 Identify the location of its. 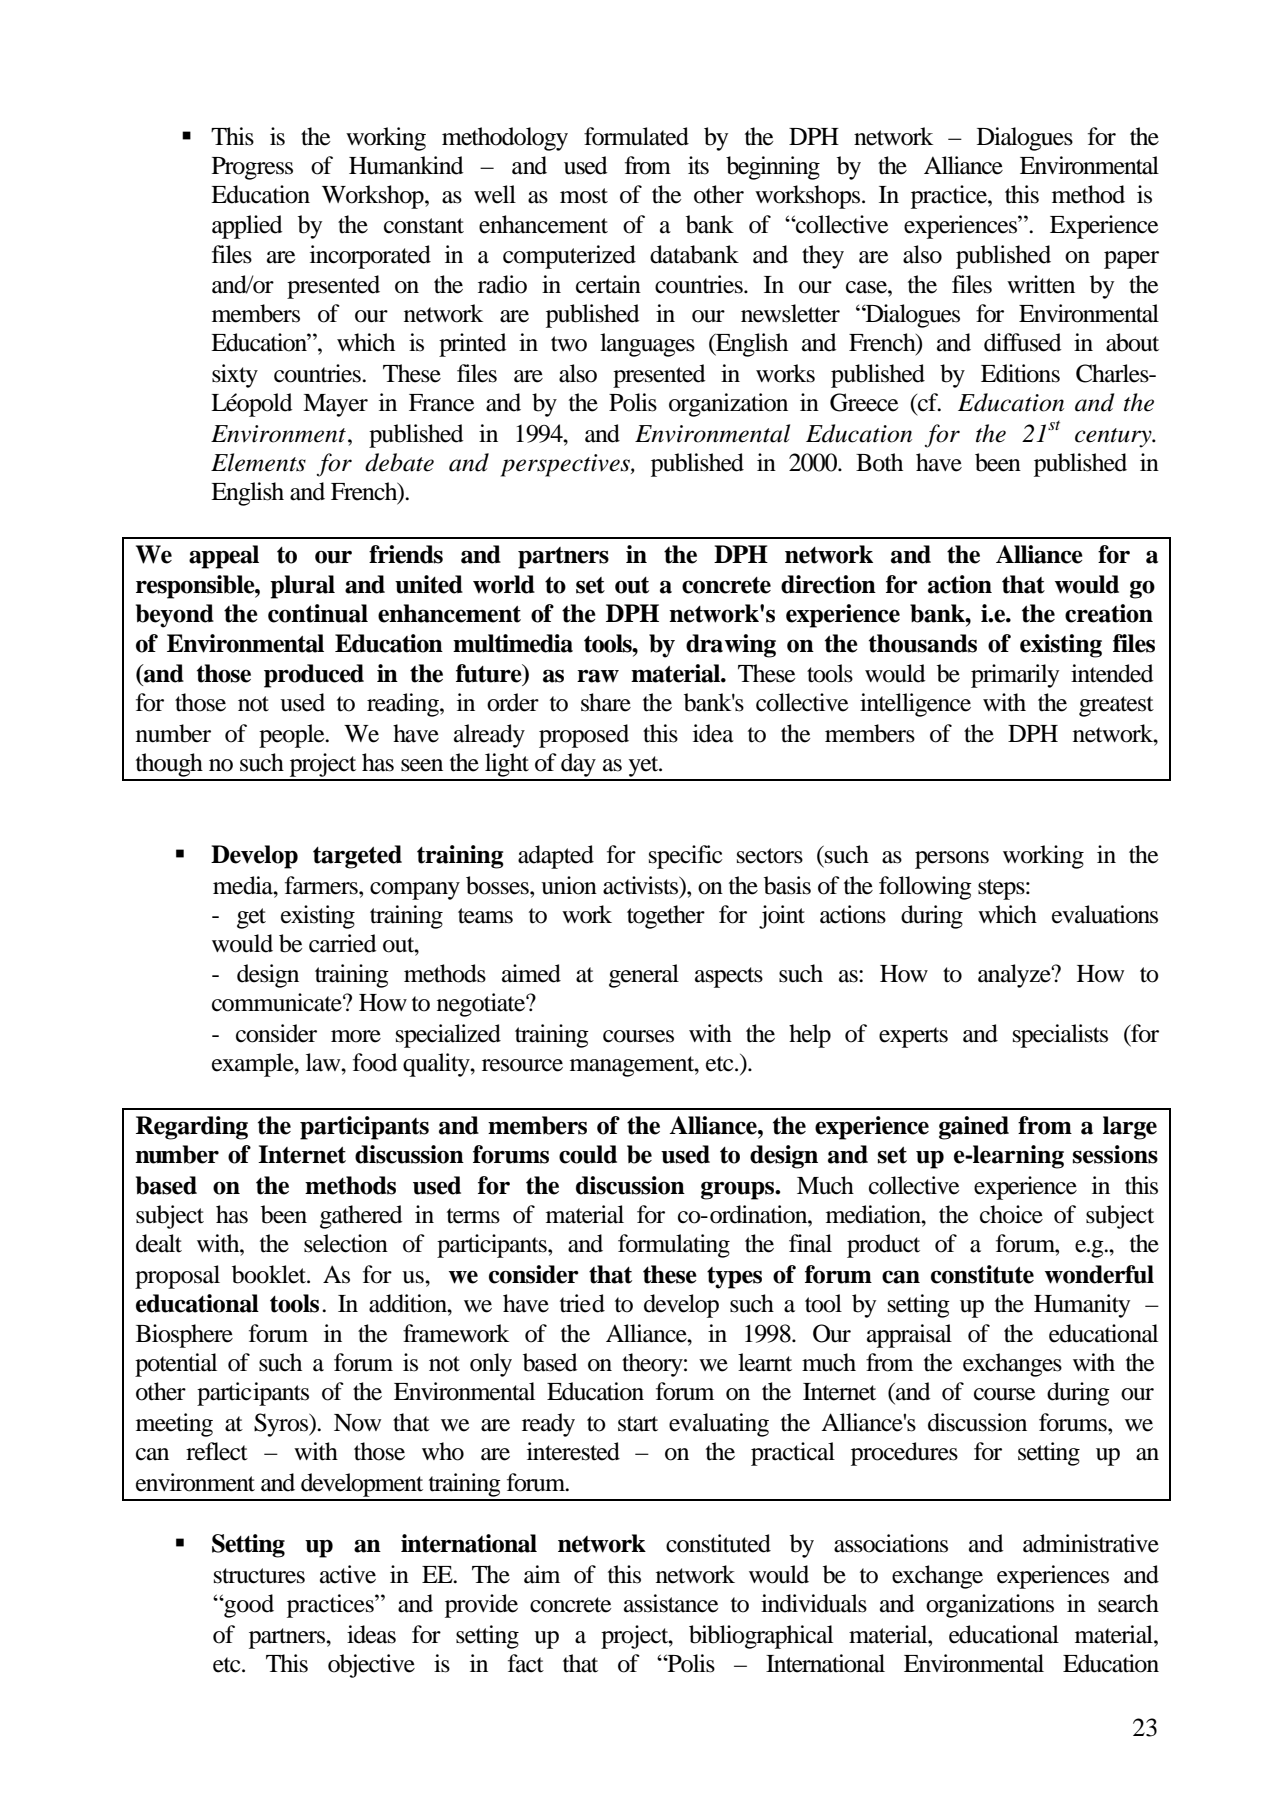
(698, 165).
